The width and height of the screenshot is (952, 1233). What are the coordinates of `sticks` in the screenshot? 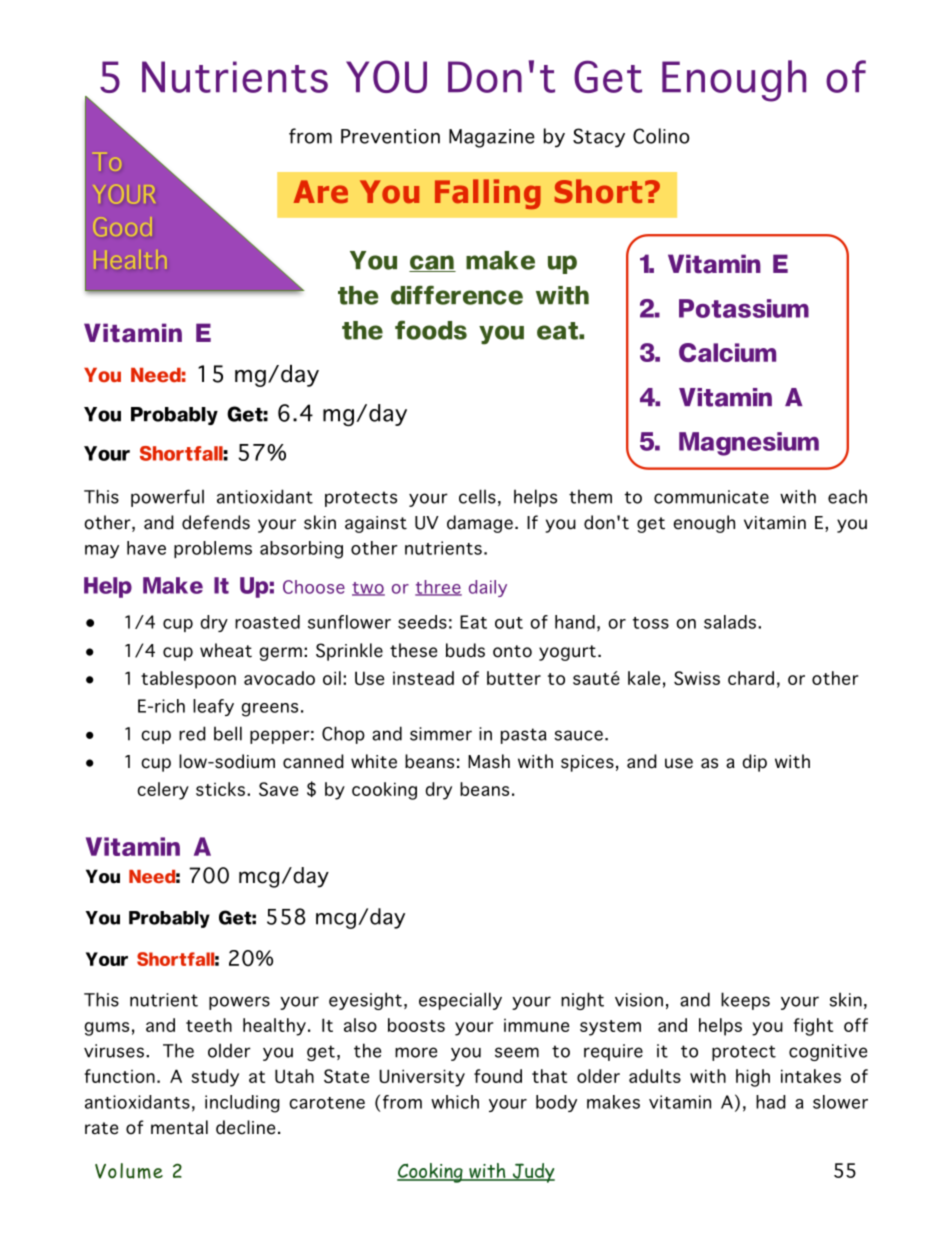 It's located at (220, 789).
